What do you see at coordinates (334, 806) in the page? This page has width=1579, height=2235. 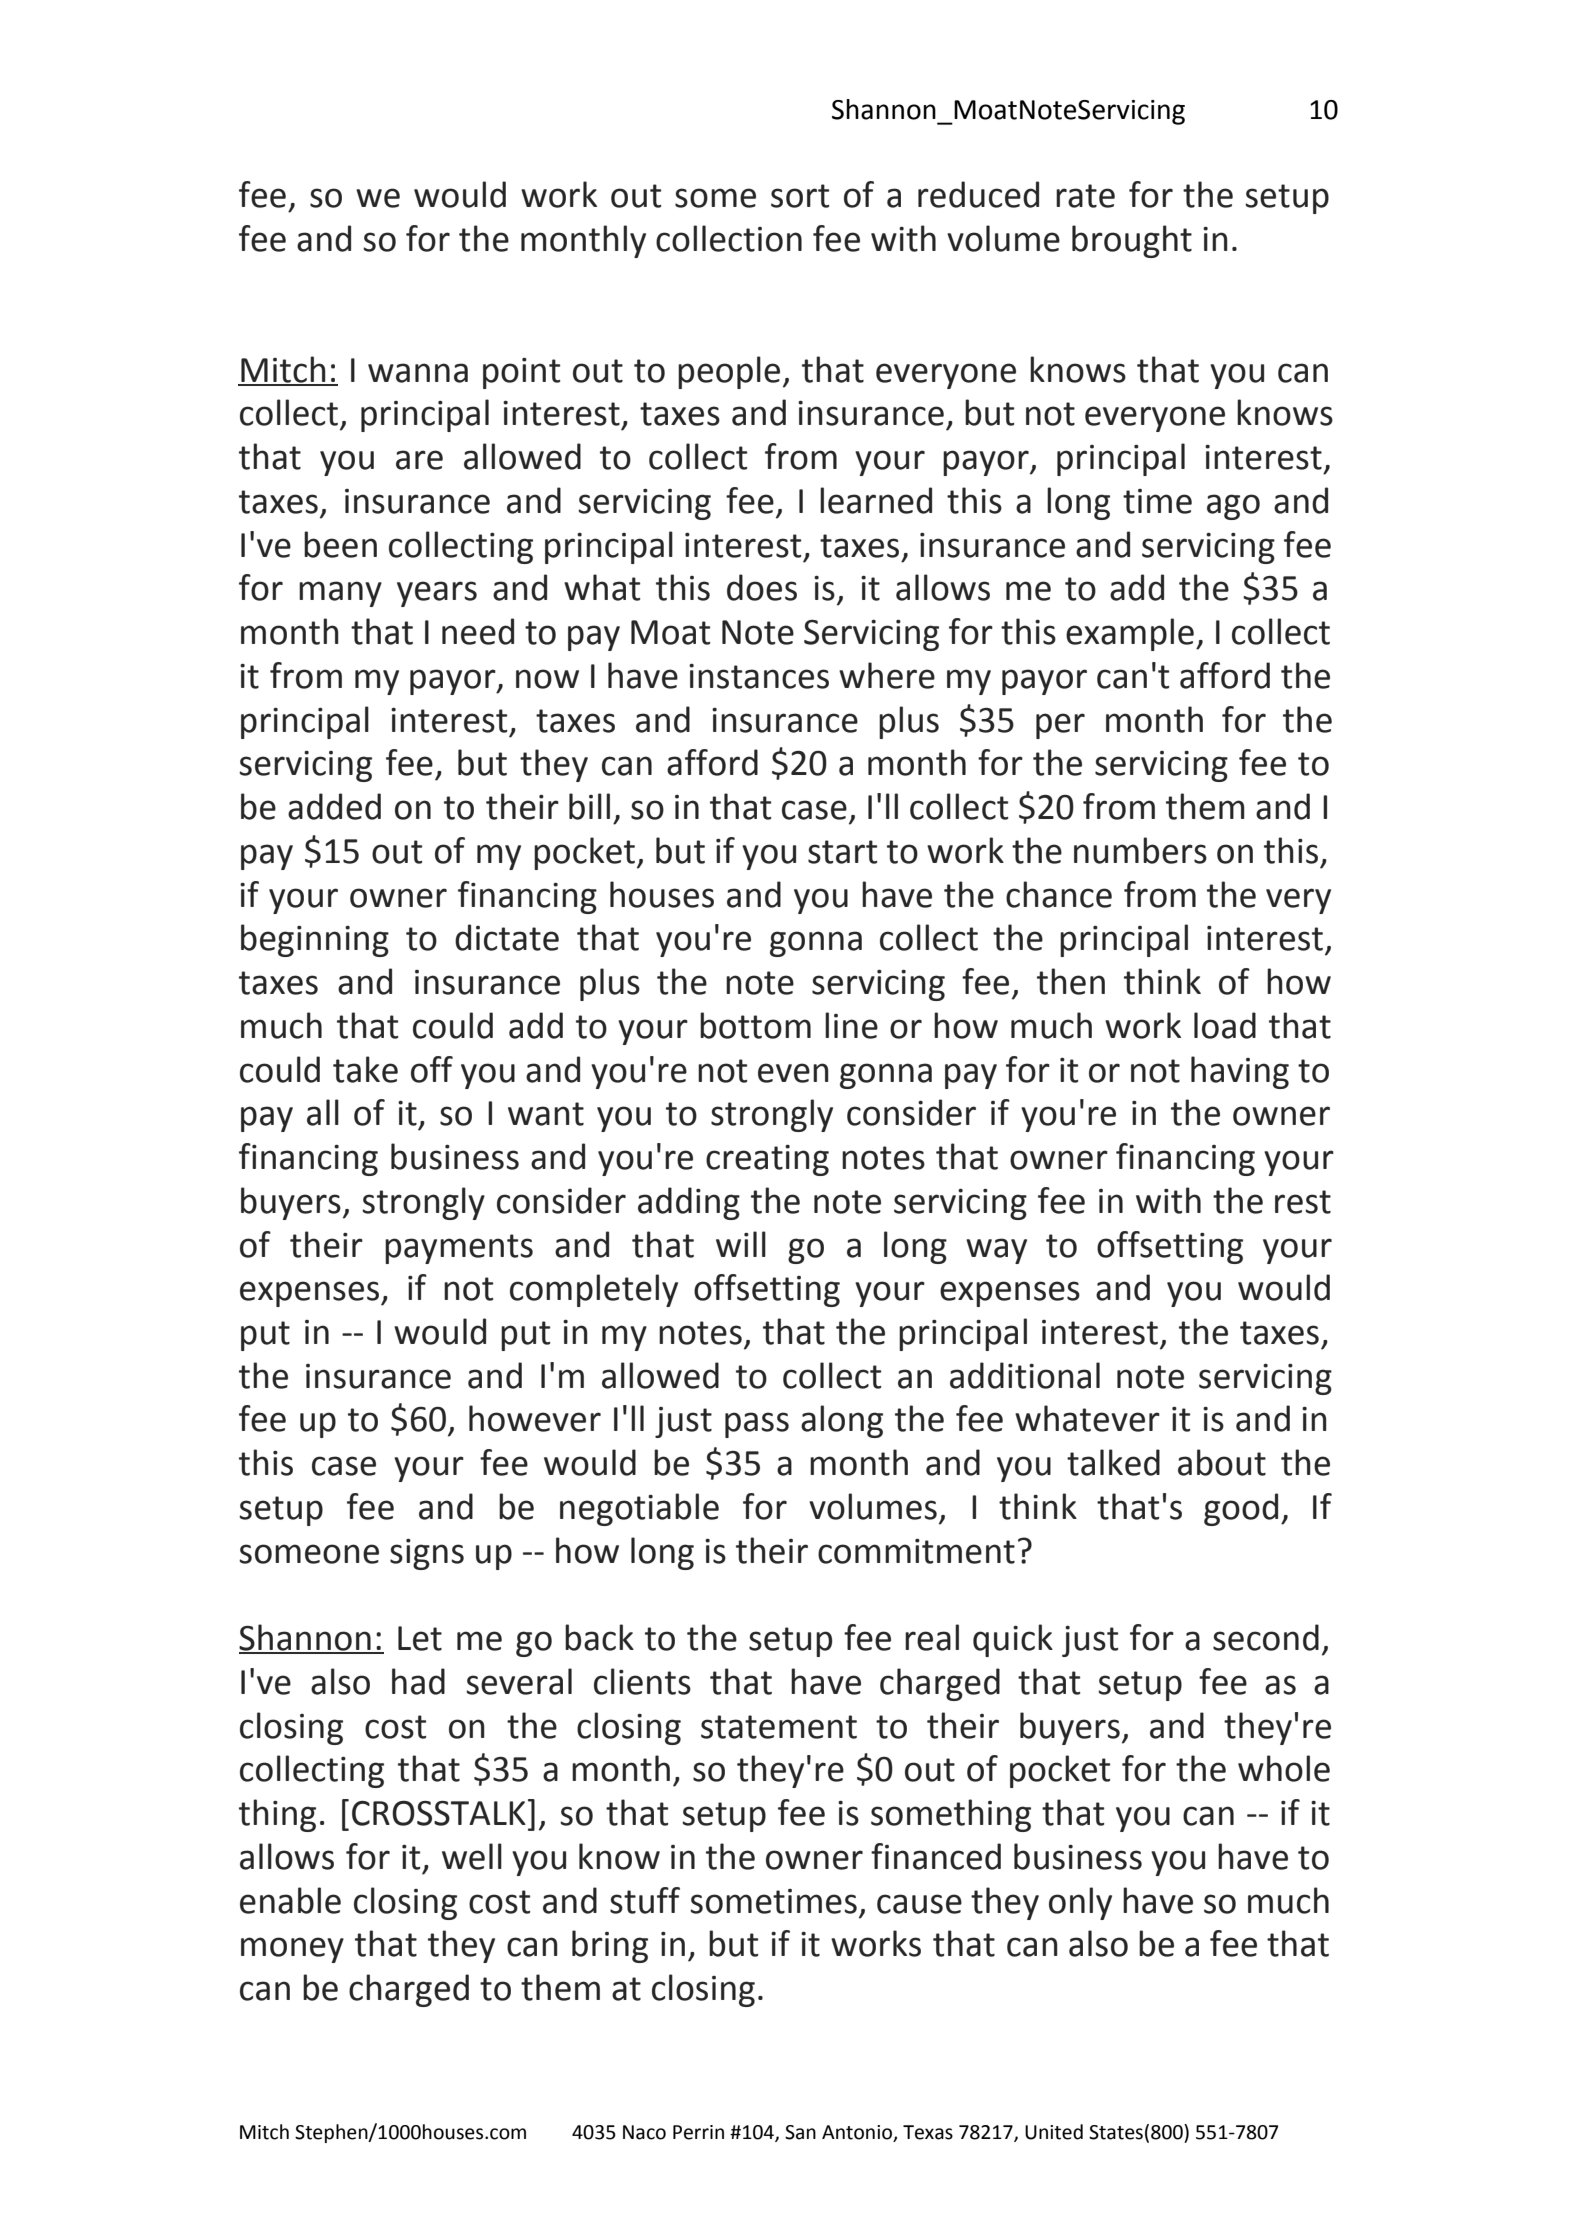 I see `added` at bounding box center [334, 806].
